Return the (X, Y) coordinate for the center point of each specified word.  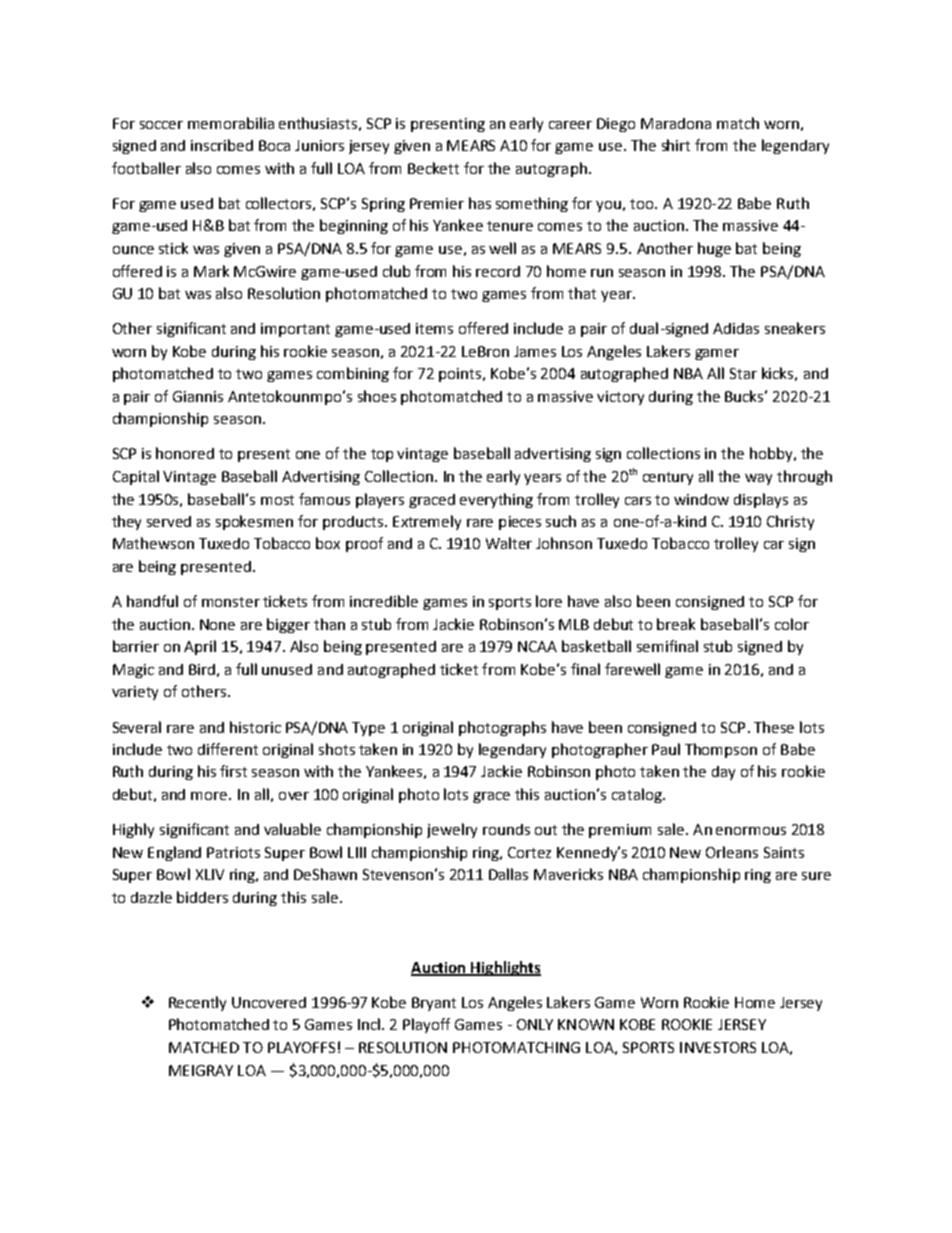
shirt (676, 145)
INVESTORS (718, 1047)
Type (368, 729)
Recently (197, 1003)
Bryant (434, 1004)
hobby (772, 454)
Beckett (433, 168)
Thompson (721, 750)
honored (185, 453)
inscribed (222, 145)
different (228, 749)
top (382, 455)
